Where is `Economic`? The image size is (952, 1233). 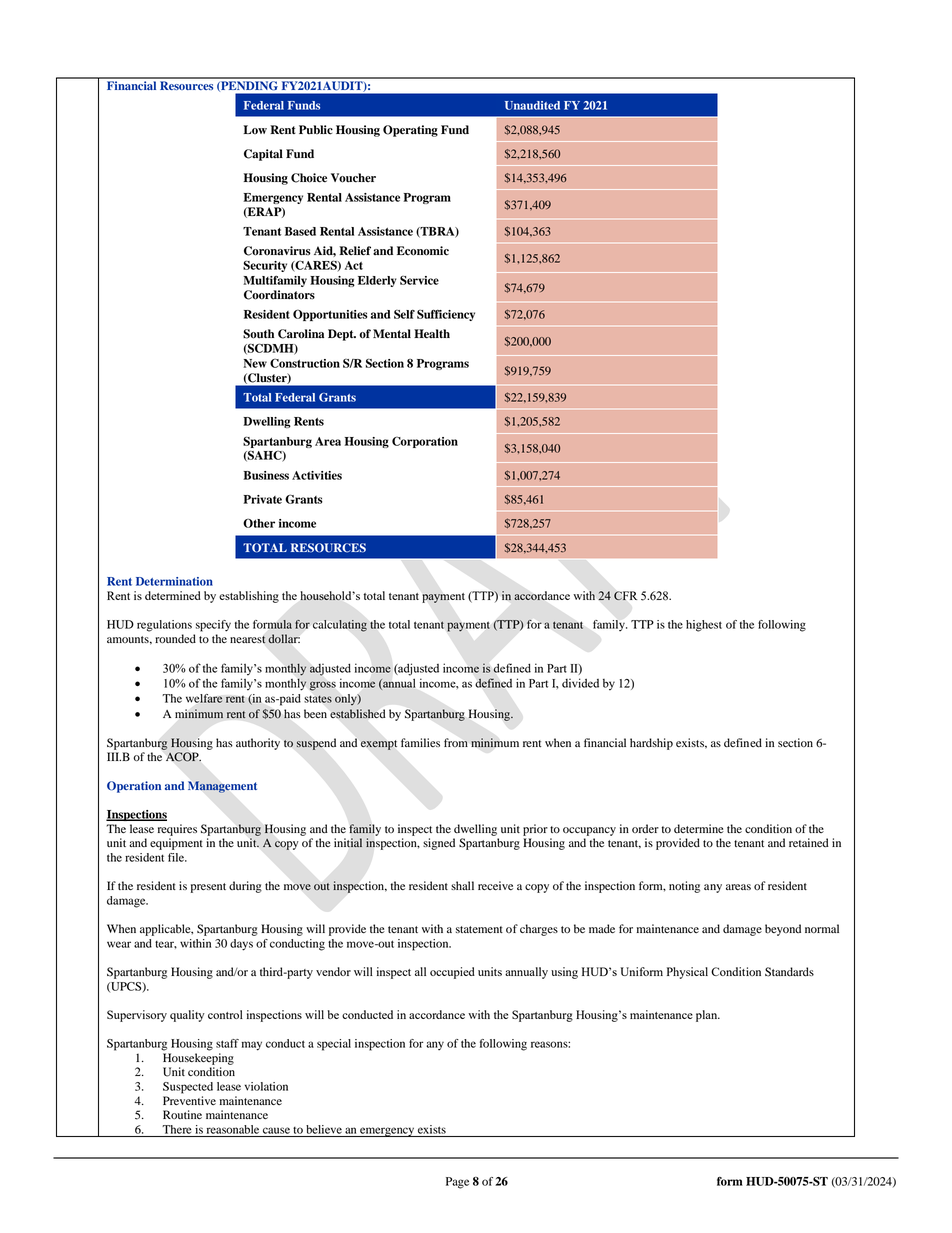
Economic is located at coordinates (423, 251).
